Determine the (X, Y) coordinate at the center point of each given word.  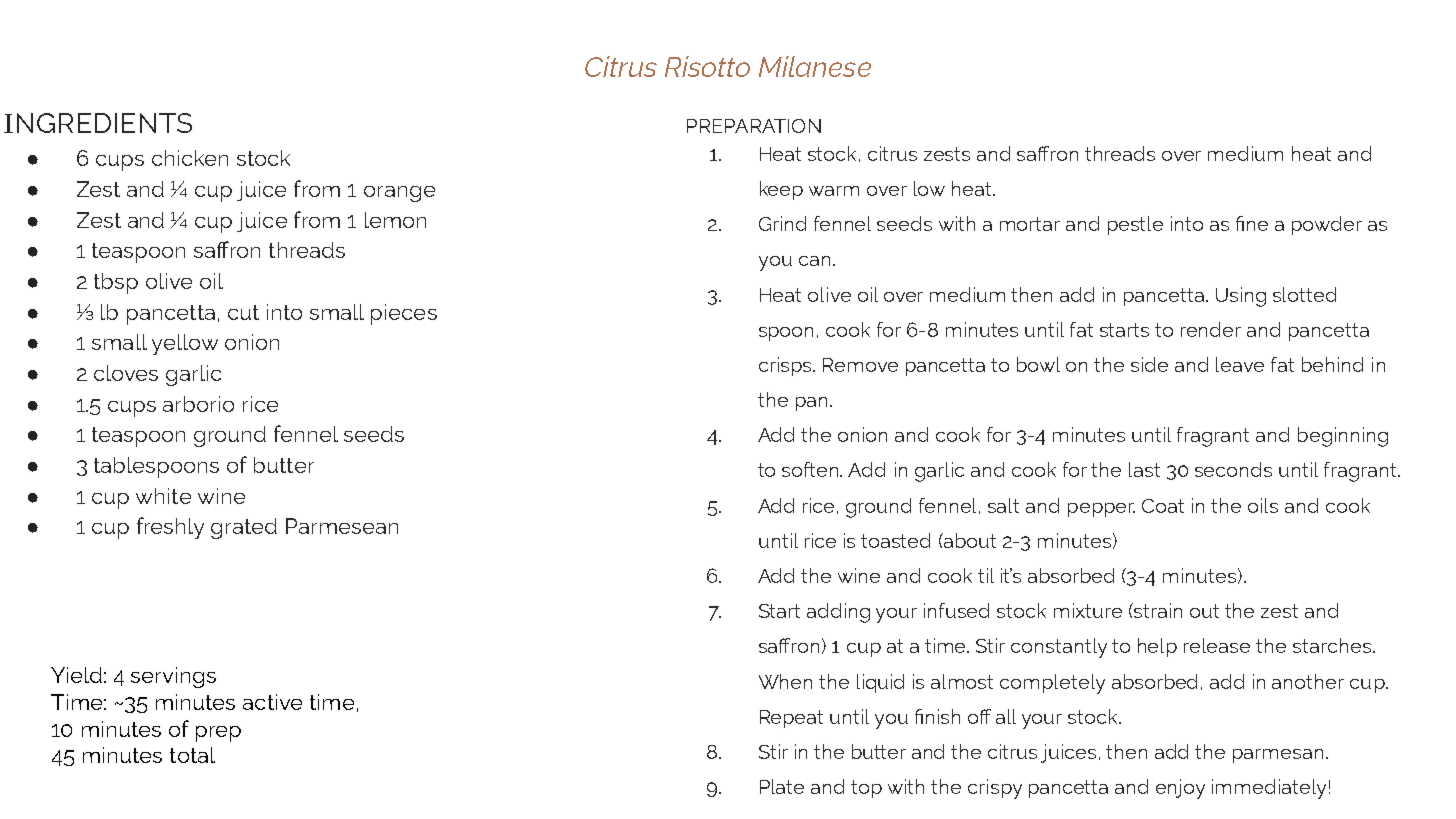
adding (838, 613)
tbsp (116, 283)
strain (1157, 610)
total (192, 755)
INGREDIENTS (98, 123)
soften (812, 469)
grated (244, 528)
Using (1241, 297)
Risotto (707, 66)
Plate (782, 786)
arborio (198, 404)
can (814, 261)
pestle (1135, 225)
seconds (1233, 469)
